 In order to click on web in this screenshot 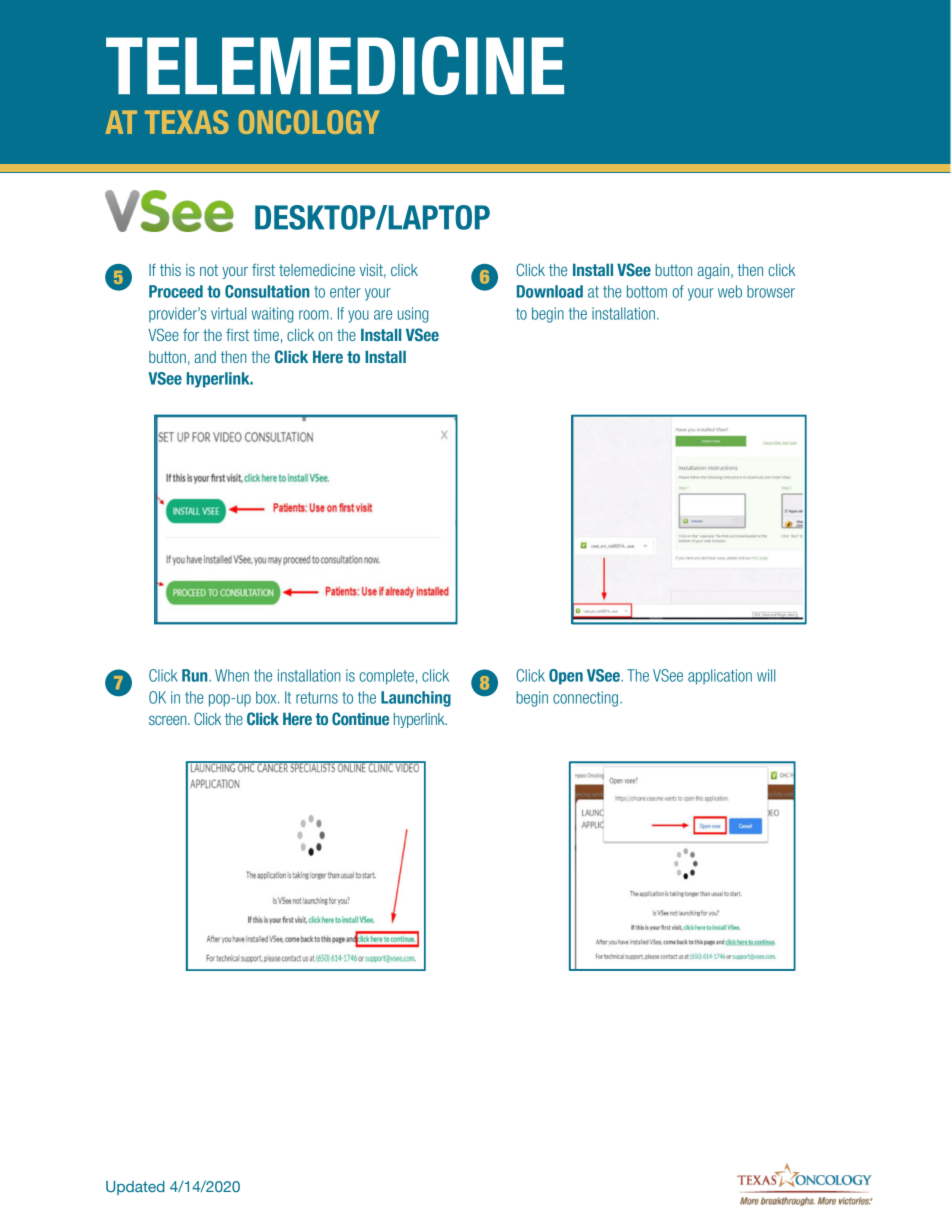, I will do `click(730, 291)`.
